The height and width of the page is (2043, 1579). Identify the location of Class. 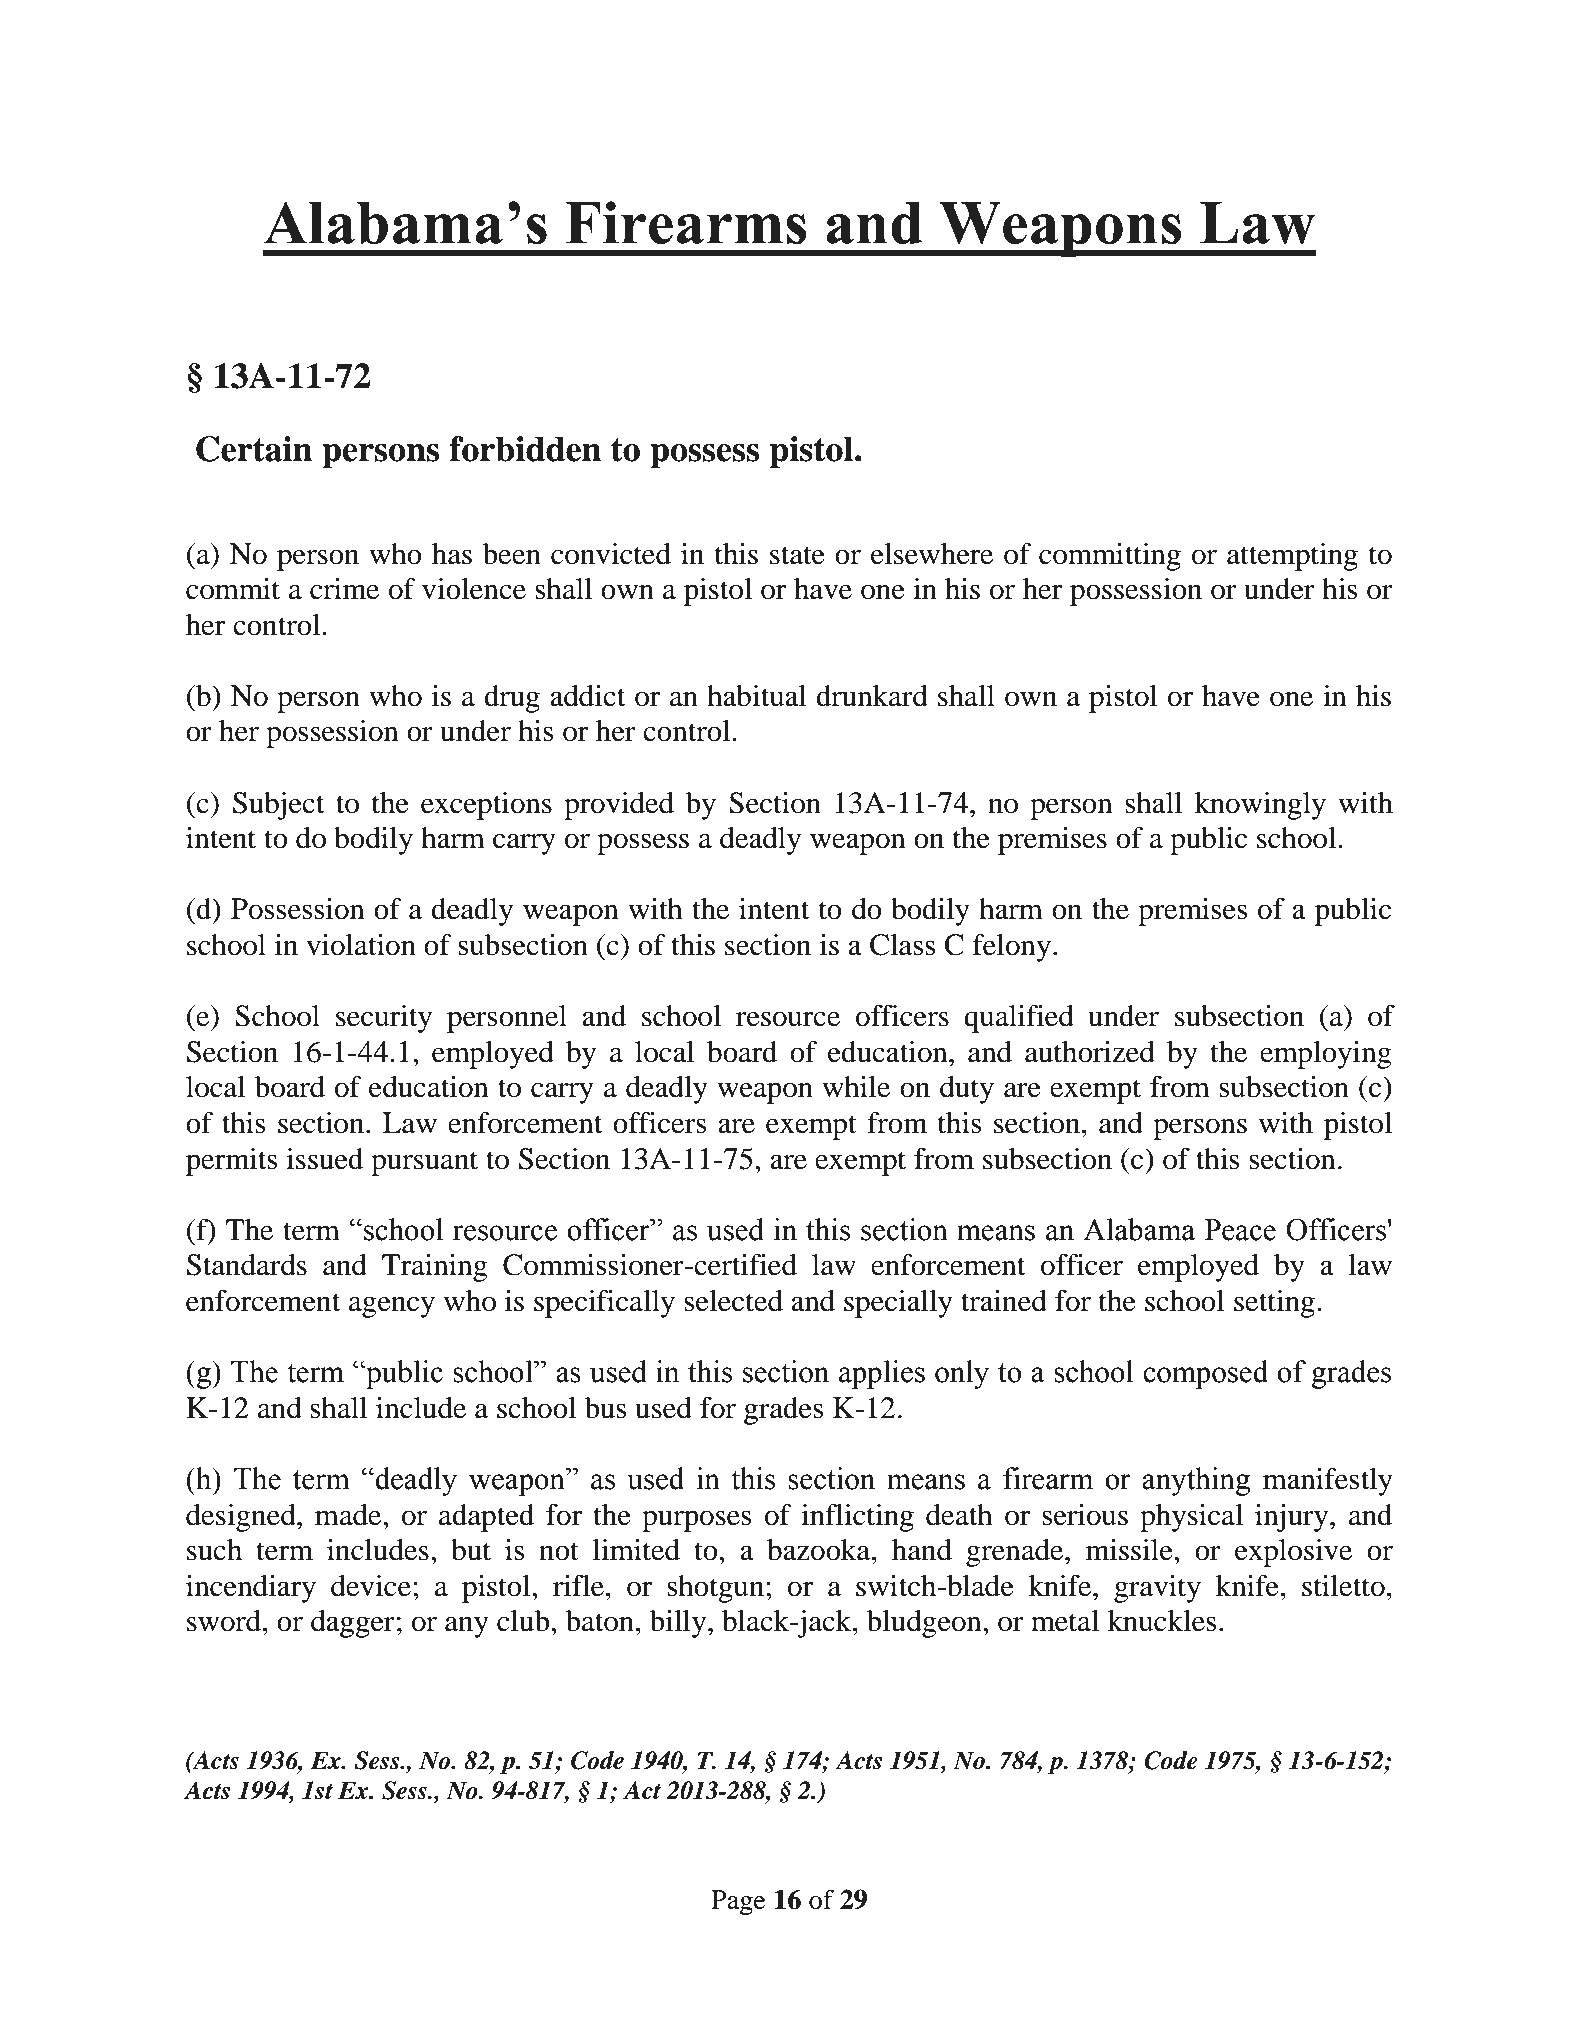
(902, 945).
